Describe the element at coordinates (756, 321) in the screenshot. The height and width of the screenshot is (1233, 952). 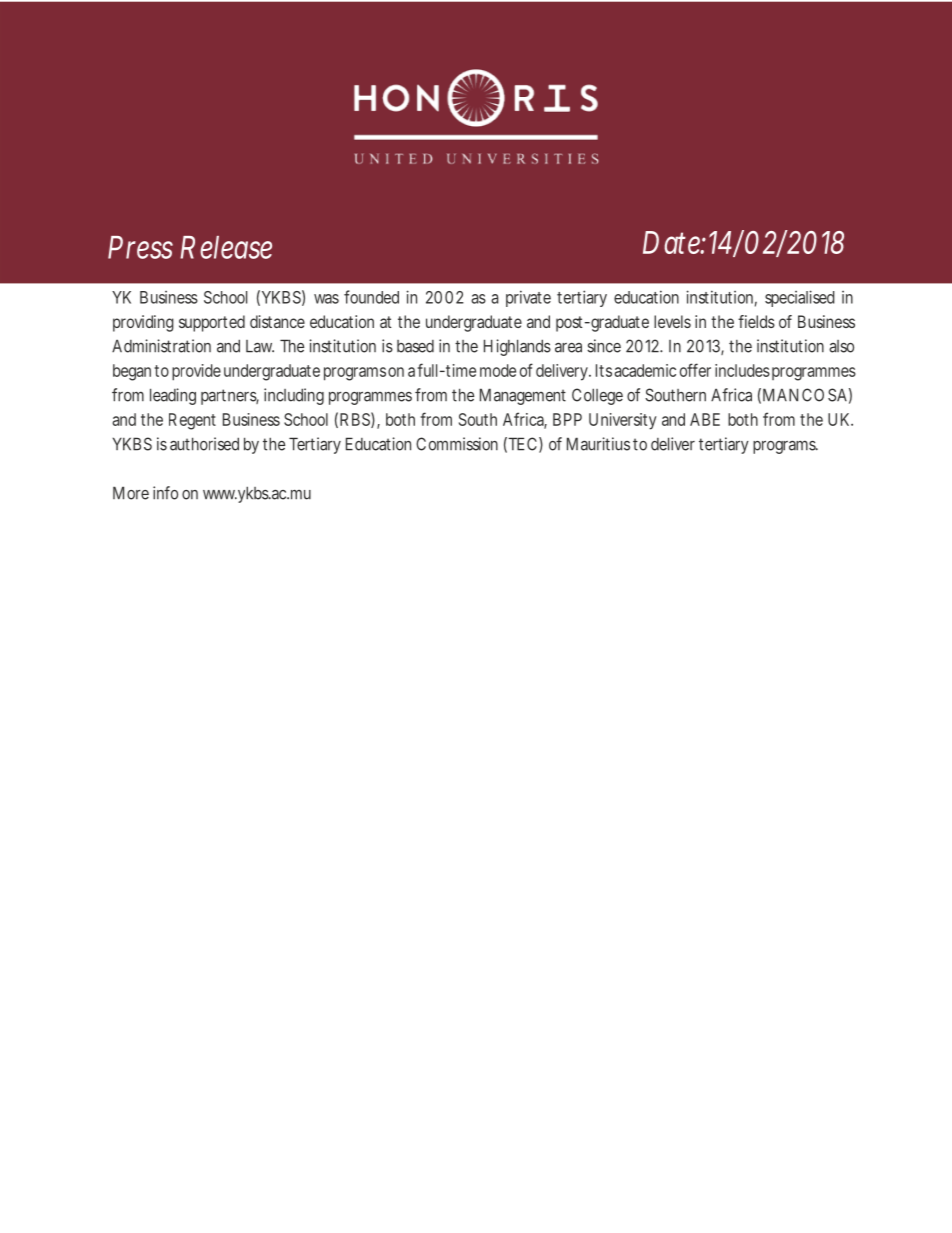
I see `fields` at that location.
